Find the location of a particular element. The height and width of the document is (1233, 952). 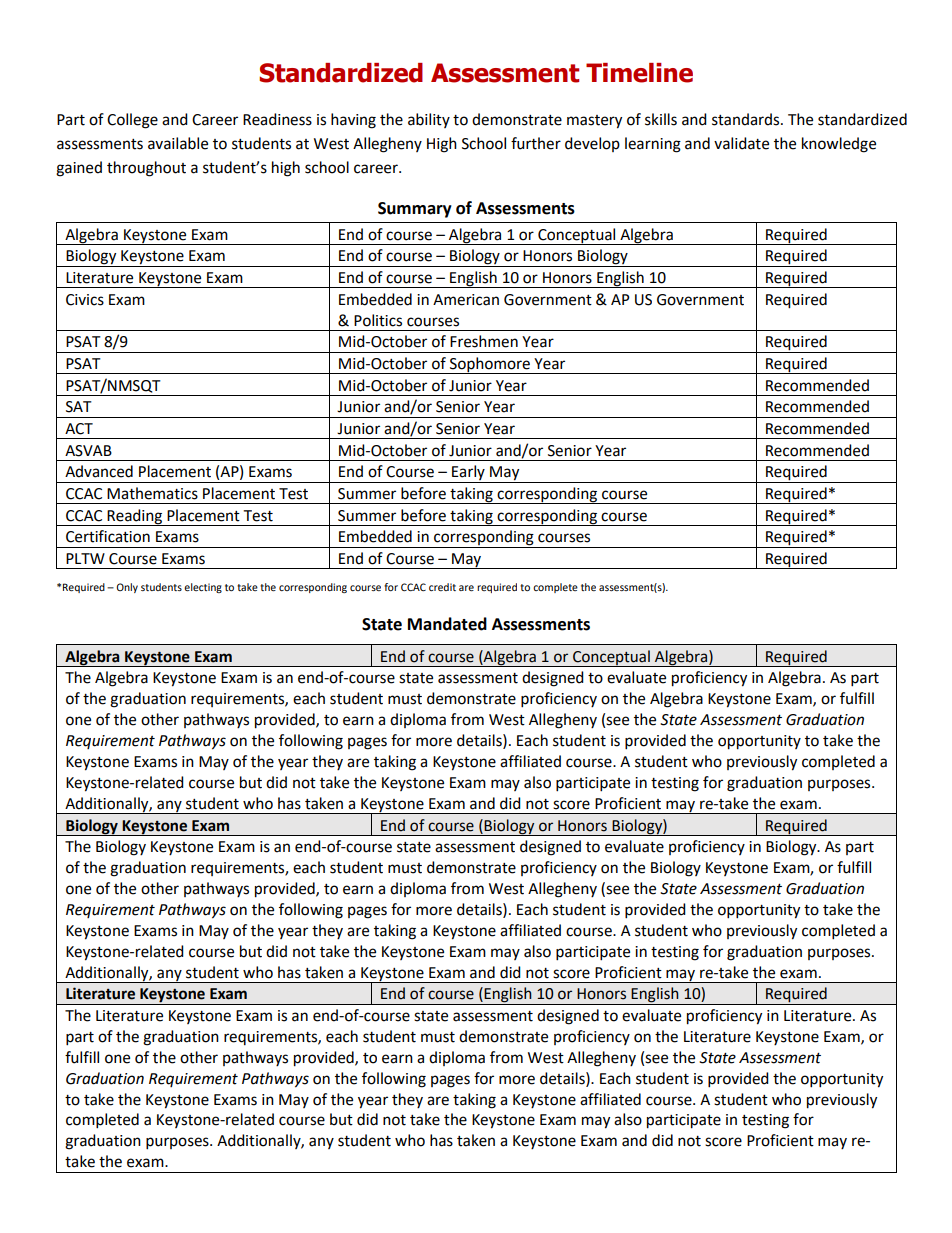

American is located at coordinates (466, 300).
